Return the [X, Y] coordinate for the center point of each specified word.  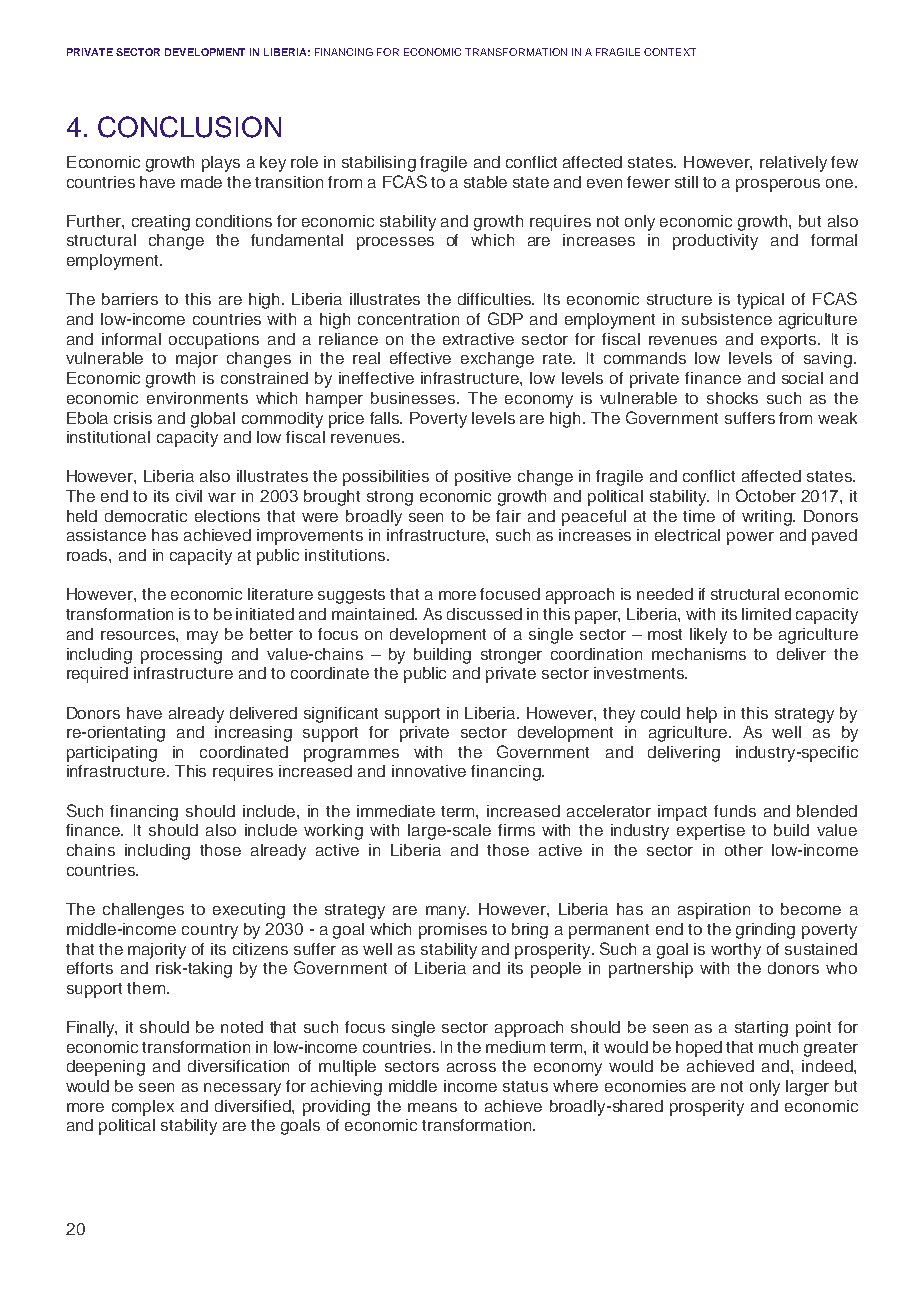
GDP [505, 318]
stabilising [379, 164]
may [202, 637]
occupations [214, 341]
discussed [484, 614]
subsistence [727, 319]
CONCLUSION [189, 127]
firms [516, 830]
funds [735, 811]
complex [143, 1108]
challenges [143, 911]
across [471, 1067]
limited [766, 614]
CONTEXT [670, 52]
